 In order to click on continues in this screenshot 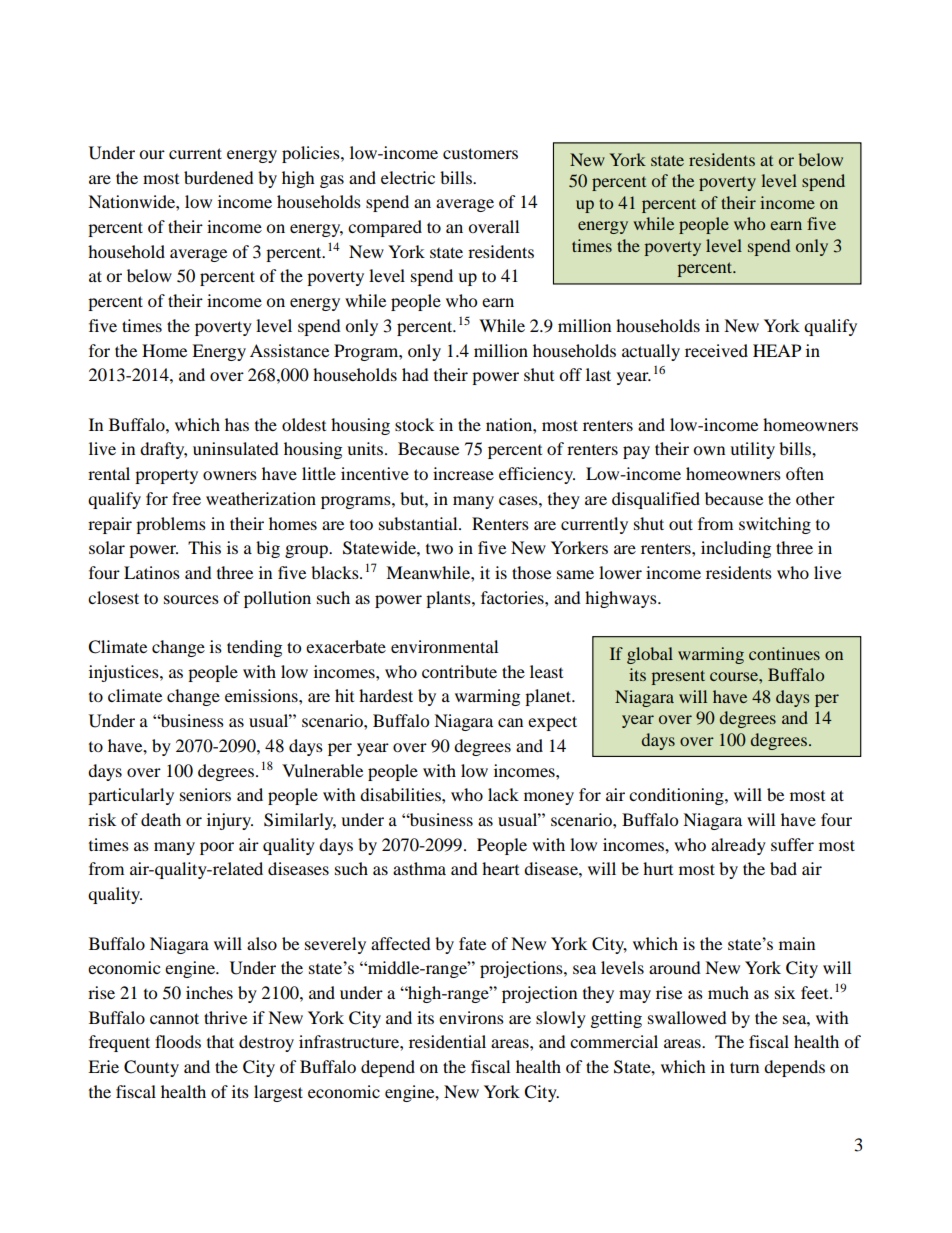, I will do `click(784, 653)`.
